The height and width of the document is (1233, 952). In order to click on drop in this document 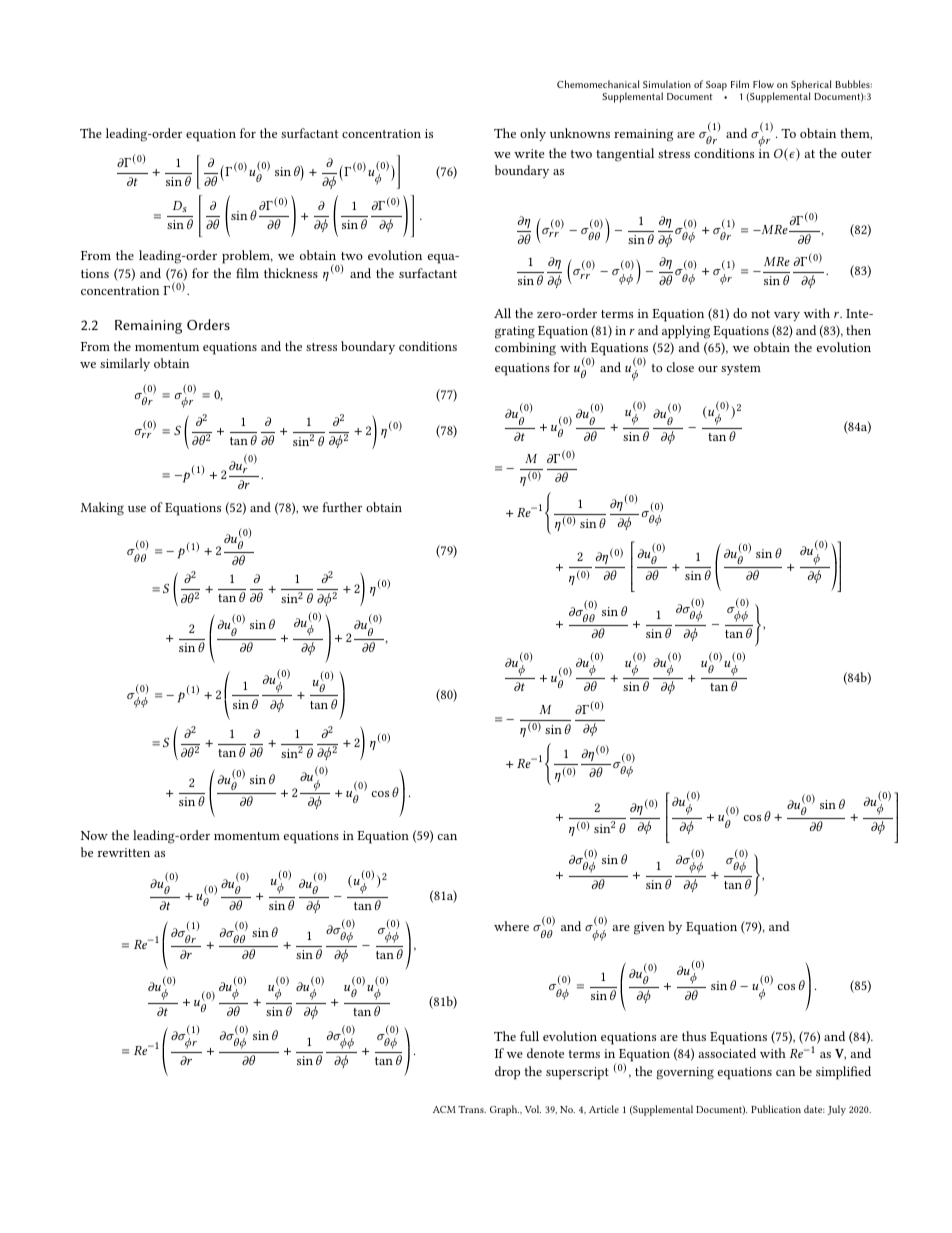, I will do `click(507, 1073)`.
